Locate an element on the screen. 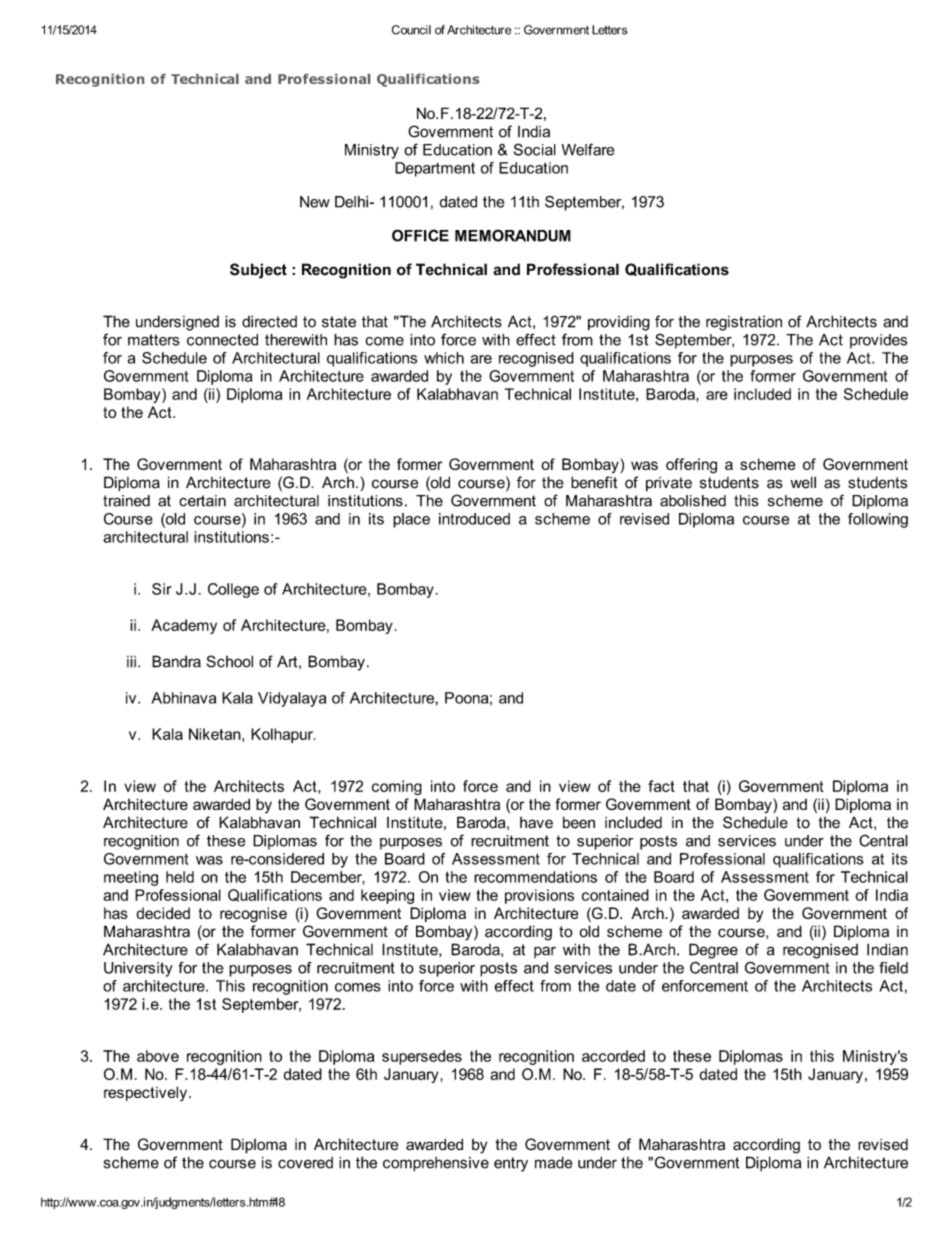 This screenshot has width=952, height=1233. held is located at coordinates (180, 877).
